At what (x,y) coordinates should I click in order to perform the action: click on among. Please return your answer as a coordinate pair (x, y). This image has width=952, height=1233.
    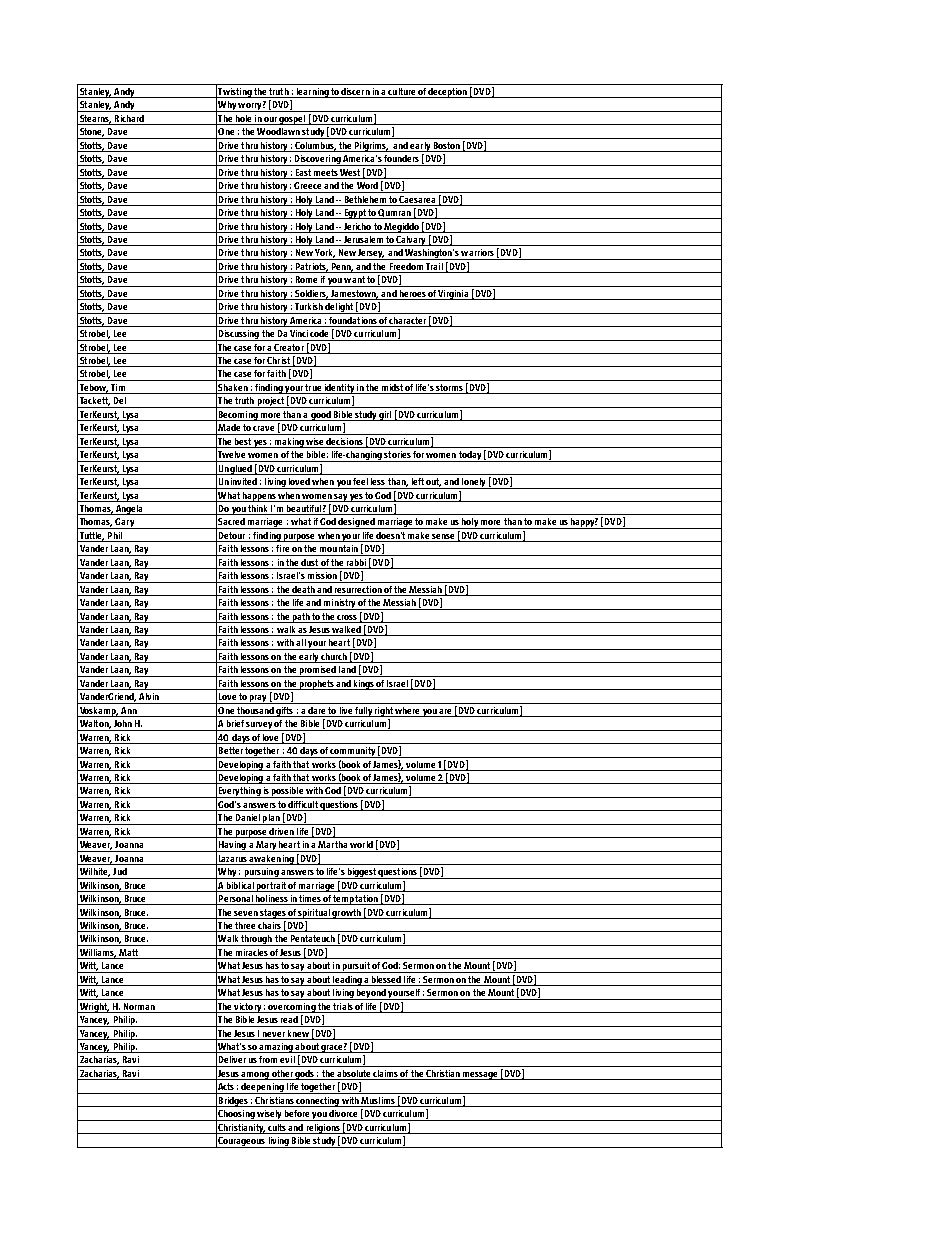
    Looking at the image, I should click on (255, 1076).
